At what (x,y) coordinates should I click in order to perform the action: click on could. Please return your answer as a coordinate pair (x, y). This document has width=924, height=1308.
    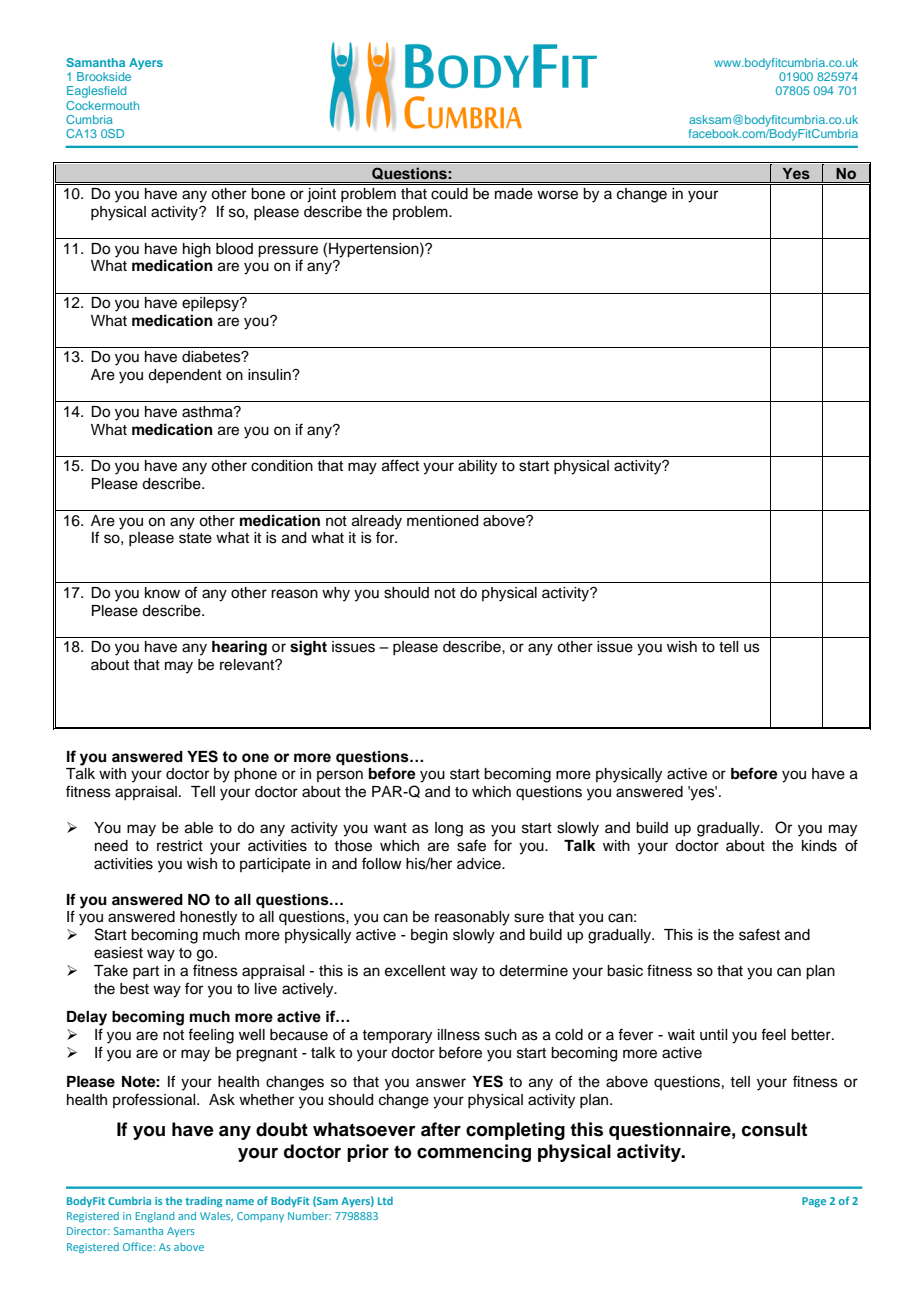
    Looking at the image, I should click on (449, 194).
